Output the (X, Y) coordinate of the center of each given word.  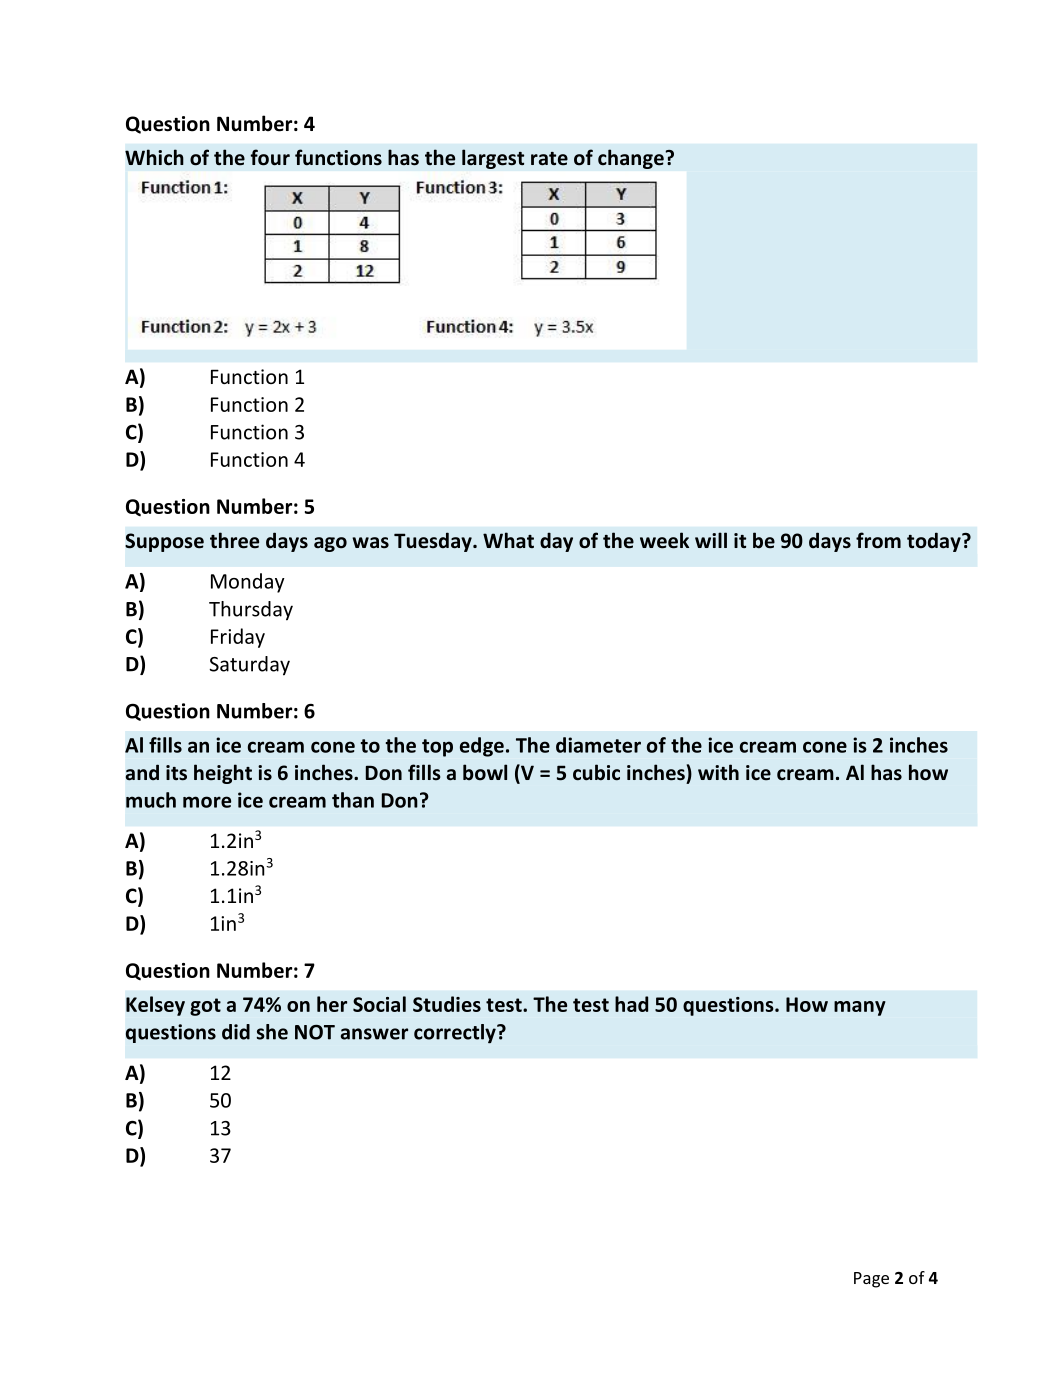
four (270, 157)
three (234, 540)
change (632, 159)
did (236, 1032)
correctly (456, 1034)
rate (549, 159)
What (508, 540)
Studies (447, 1004)
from (878, 540)
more (207, 802)
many (860, 1008)
